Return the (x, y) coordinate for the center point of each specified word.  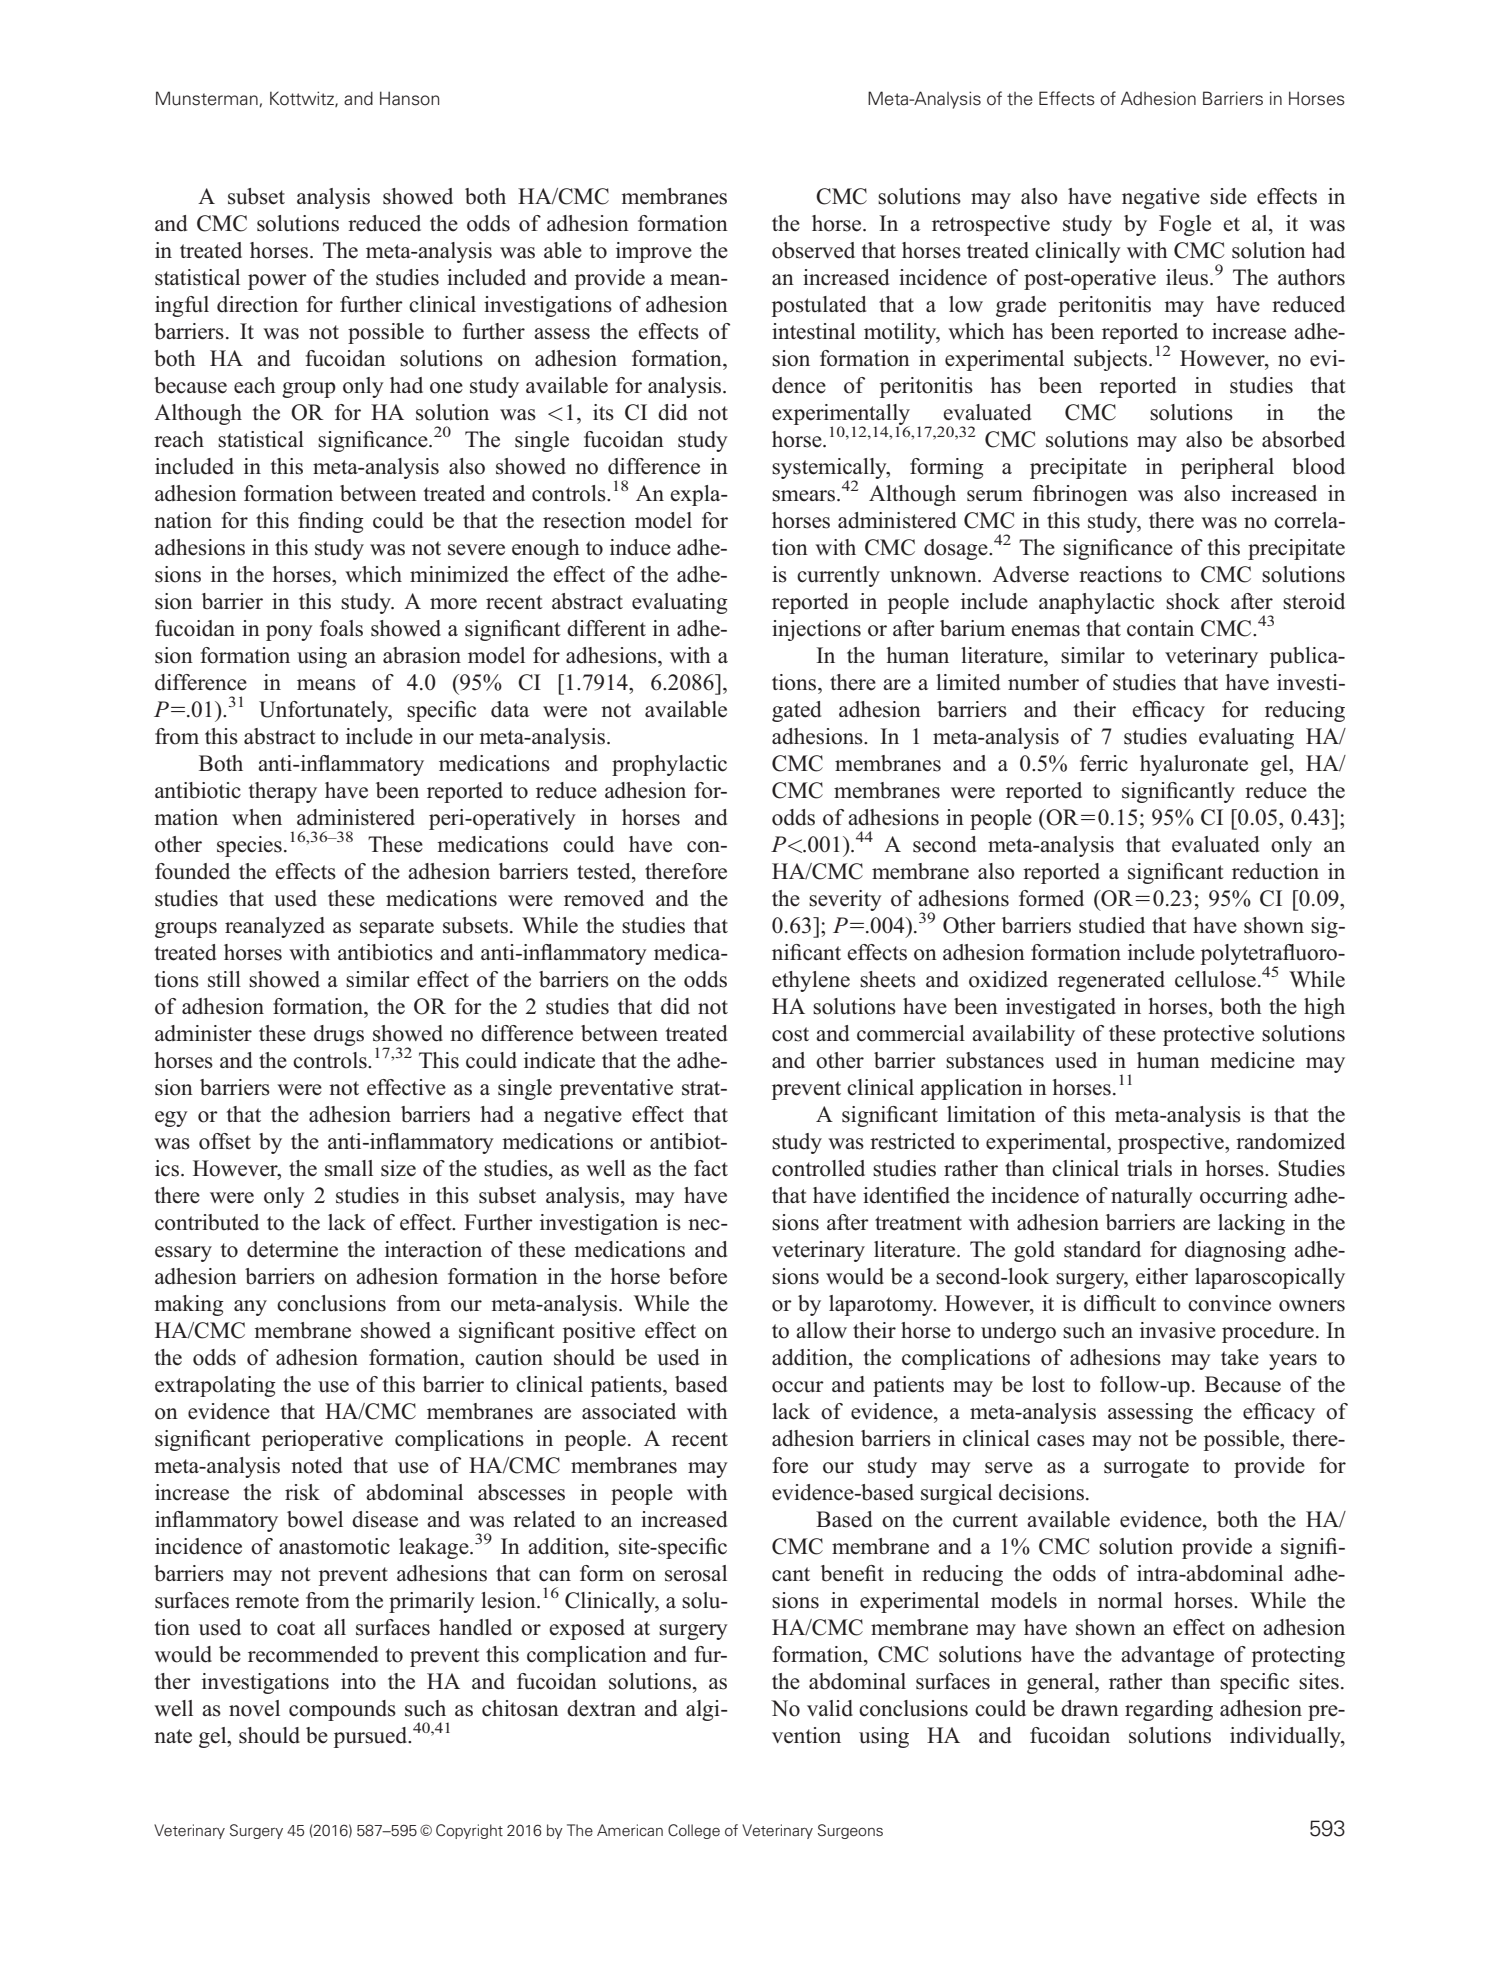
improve (654, 252)
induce (640, 547)
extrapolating (215, 1386)
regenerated (1111, 981)
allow (821, 1330)
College (694, 1831)
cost (790, 1034)
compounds (342, 1710)
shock (1193, 601)
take (1240, 1357)
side (1228, 196)
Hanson (409, 98)
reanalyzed (275, 927)
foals (341, 628)
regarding (1169, 1710)
